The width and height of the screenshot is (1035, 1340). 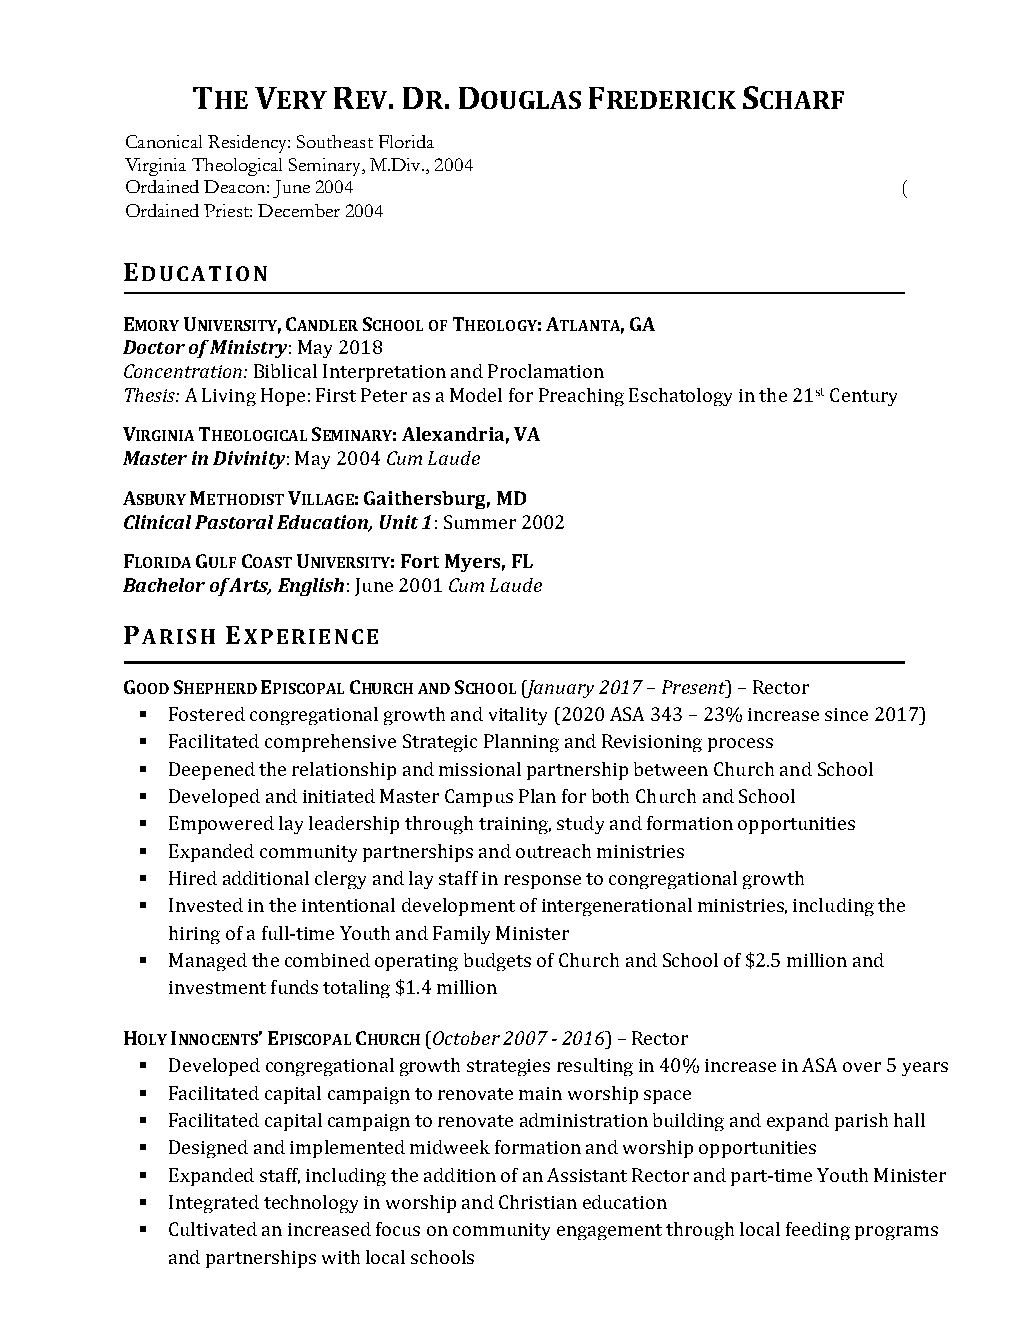 I want to click on Fostered, so click(x=207, y=714).
